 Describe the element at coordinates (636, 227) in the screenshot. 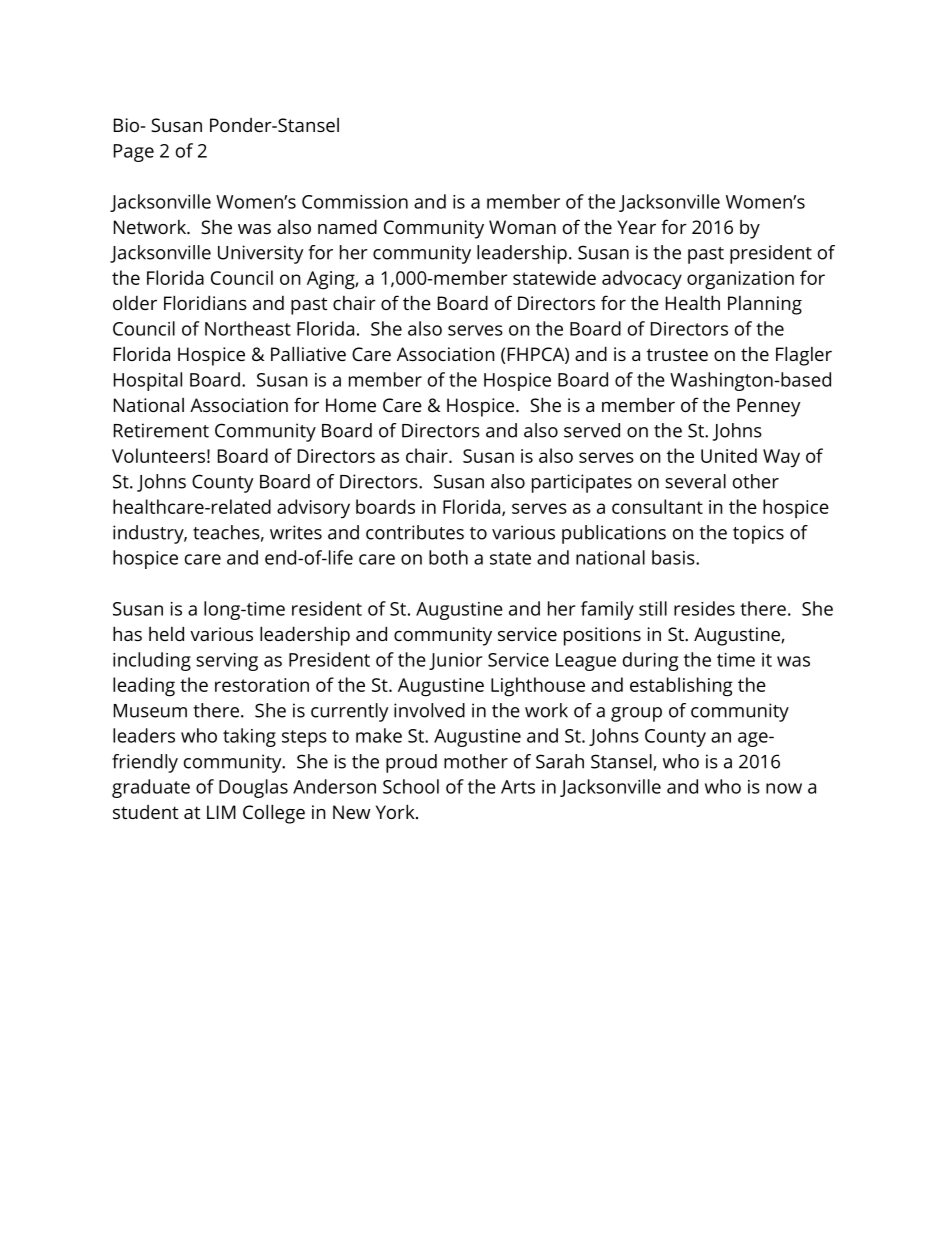

I see `Year` at that location.
